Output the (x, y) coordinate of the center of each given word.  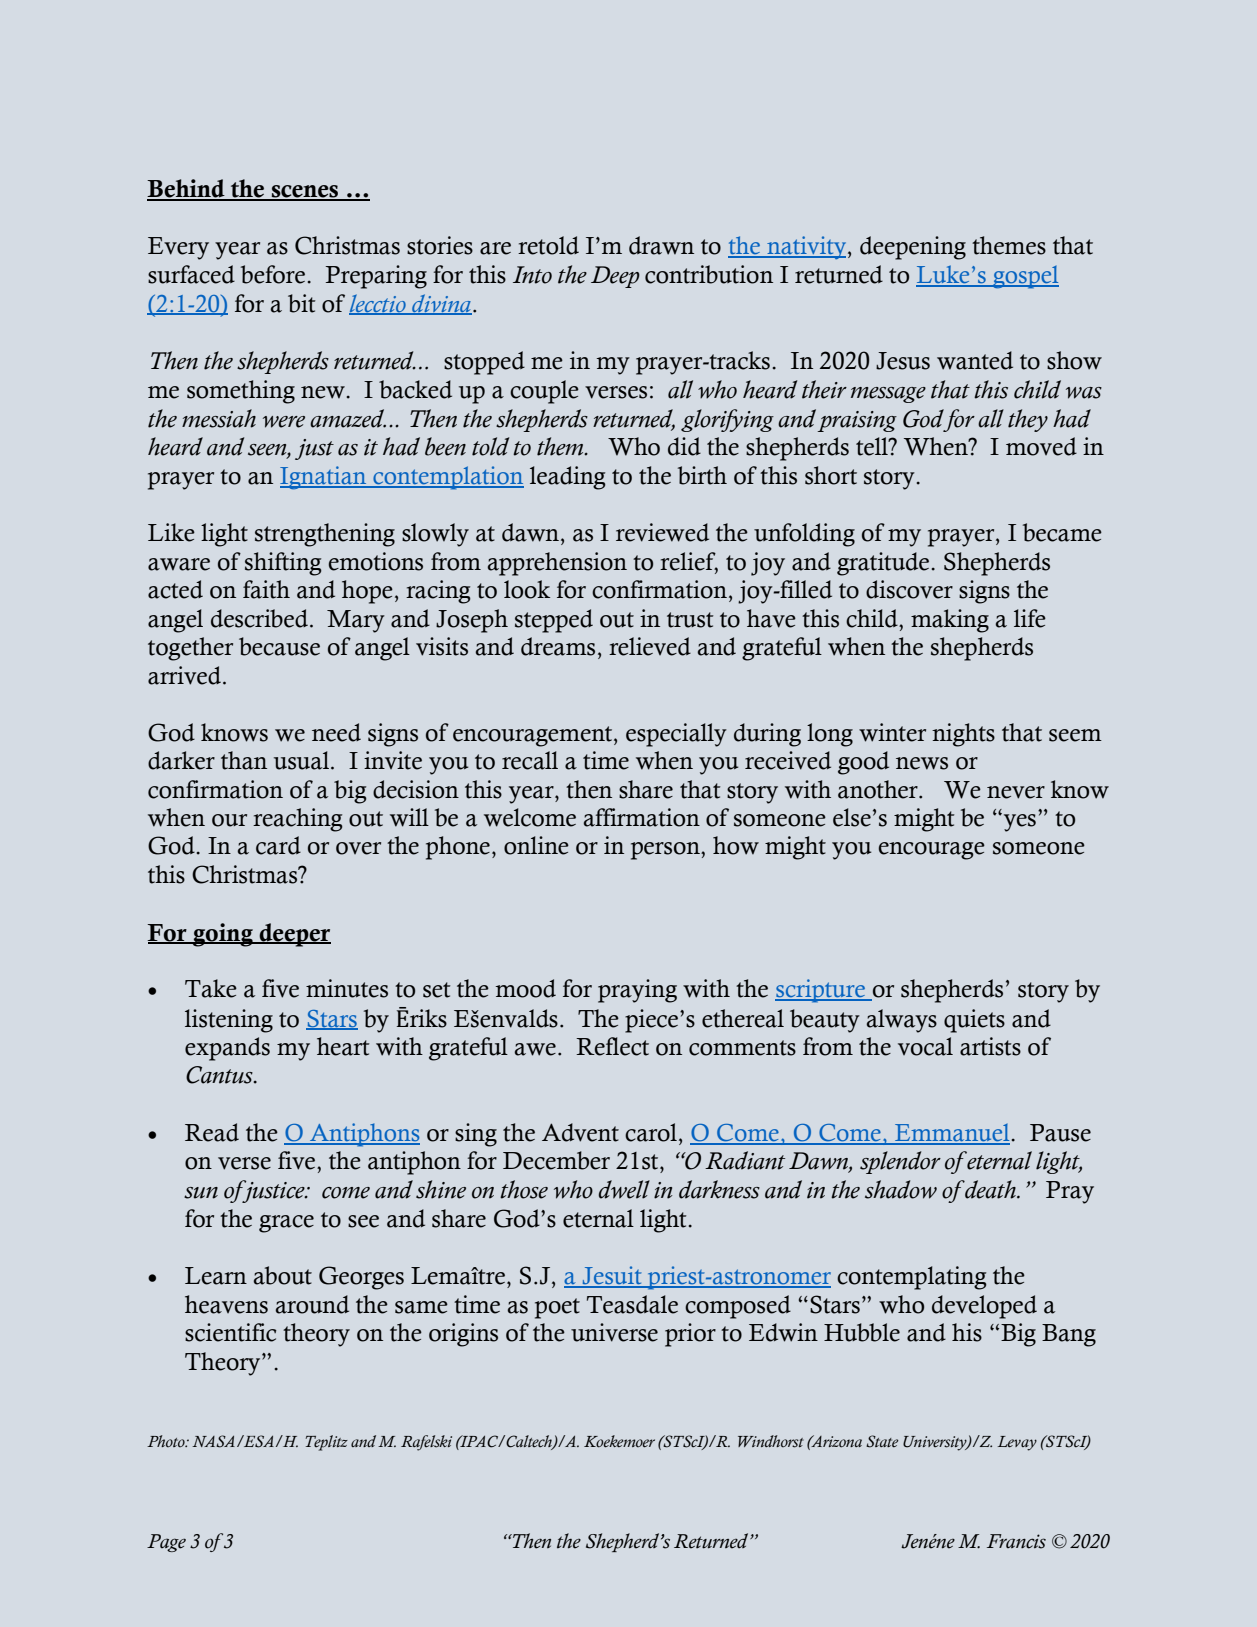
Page (166, 1543)
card (278, 845)
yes (1018, 822)
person (666, 851)
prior (690, 1335)
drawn (661, 245)
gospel (1025, 277)
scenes (305, 192)
